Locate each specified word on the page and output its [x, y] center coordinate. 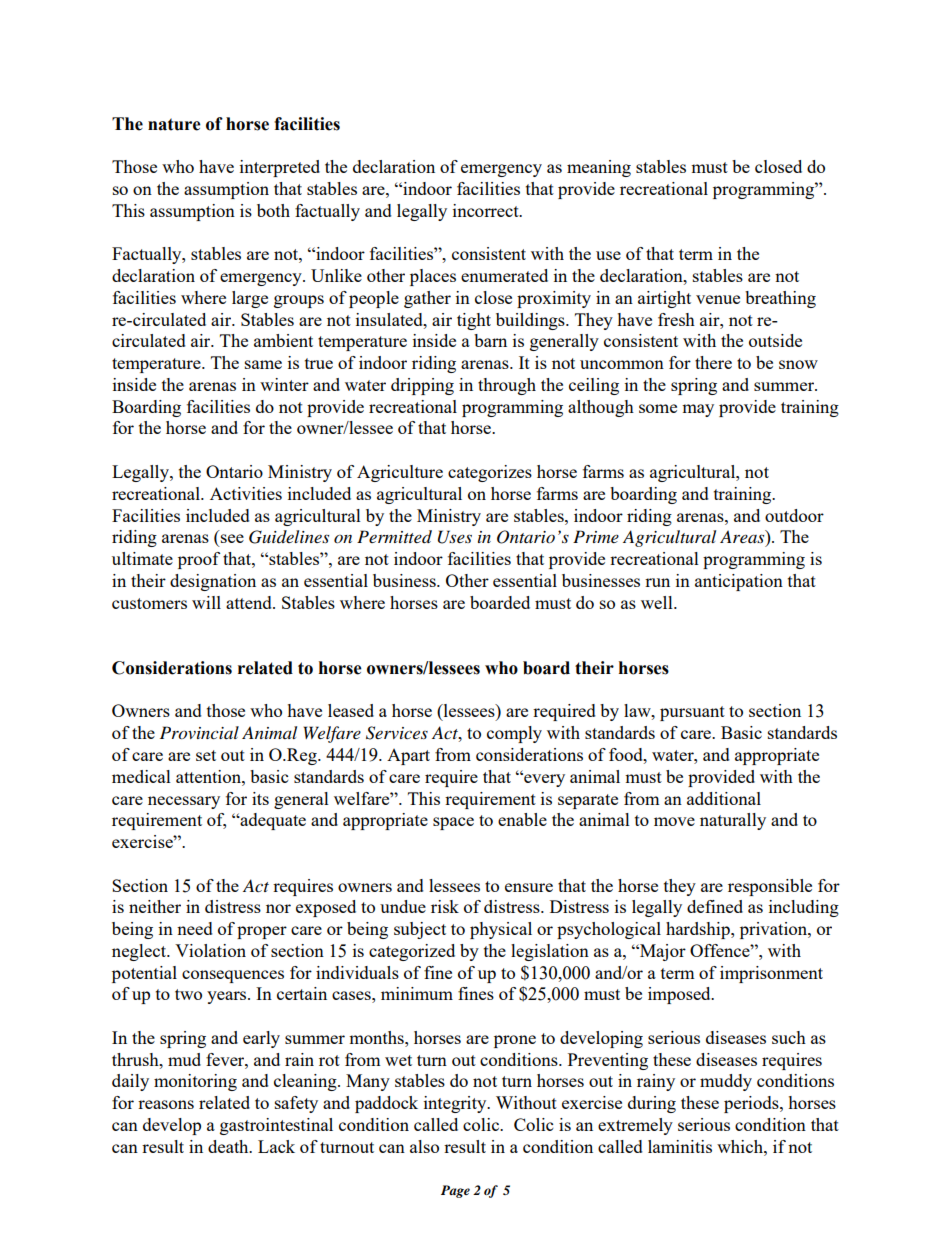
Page [455, 1191]
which [741, 1146]
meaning [599, 168]
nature [174, 124]
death [229, 1146]
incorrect [487, 210]
